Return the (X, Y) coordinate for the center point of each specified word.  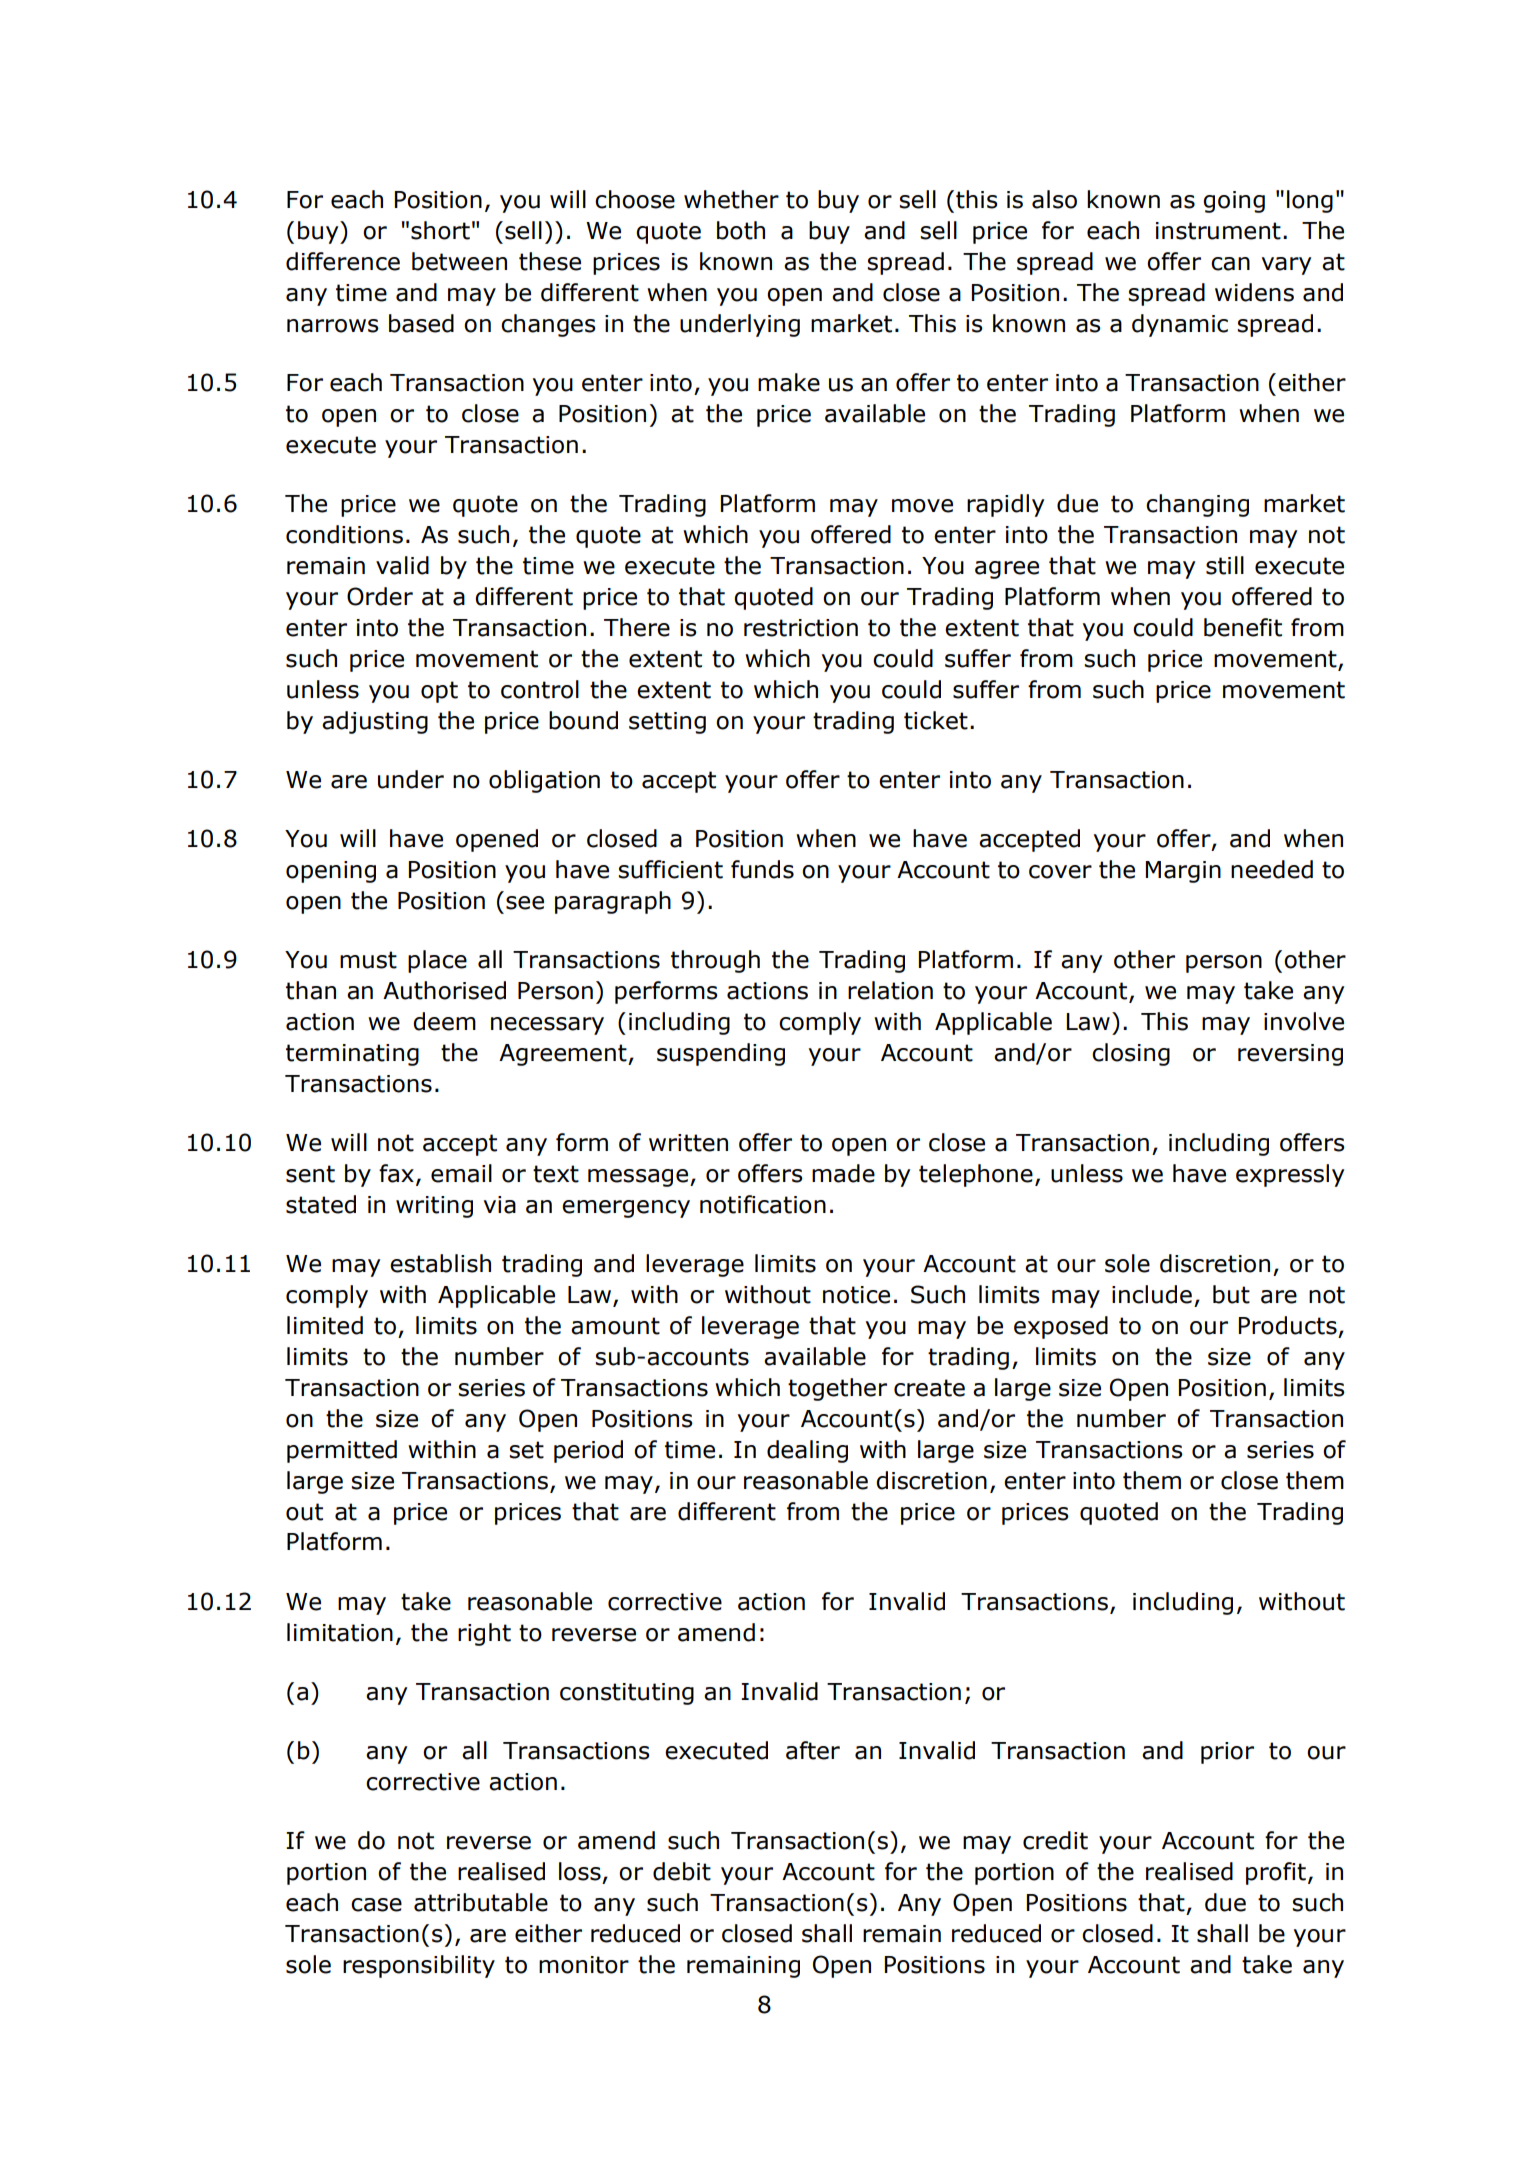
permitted (342, 1451)
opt (439, 692)
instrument (1218, 231)
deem (444, 1021)
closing (1131, 1054)
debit (682, 1871)
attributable (481, 1902)
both (741, 230)
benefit (1243, 627)
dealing (807, 1451)
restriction (801, 628)
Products (1288, 1325)
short (440, 230)
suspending (721, 1054)
